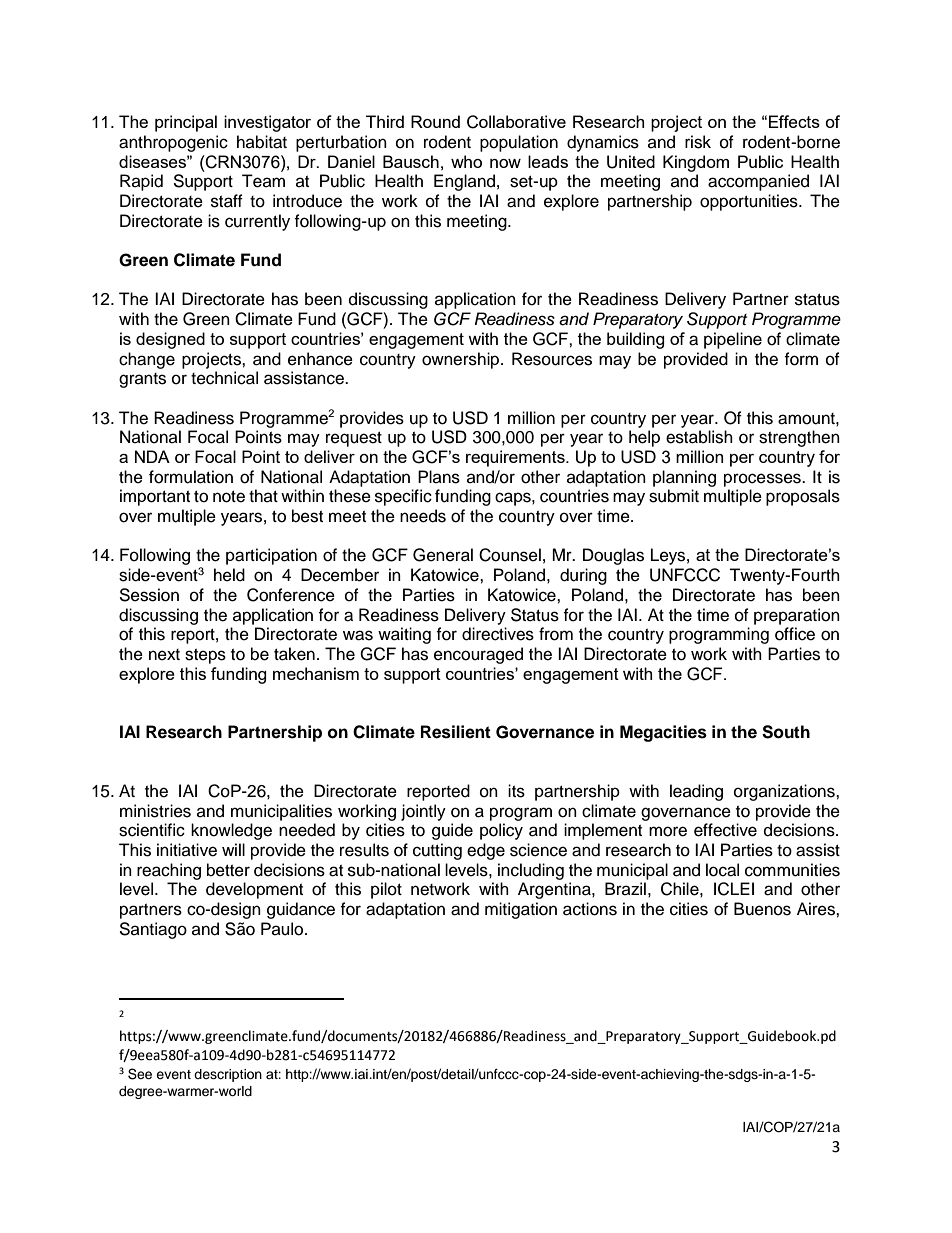 Image resolution: width=952 pixels, height=1233 pixels. What do you see at coordinates (521, 910) in the screenshot?
I see `mitigation` at bounding box center [521, 910].
